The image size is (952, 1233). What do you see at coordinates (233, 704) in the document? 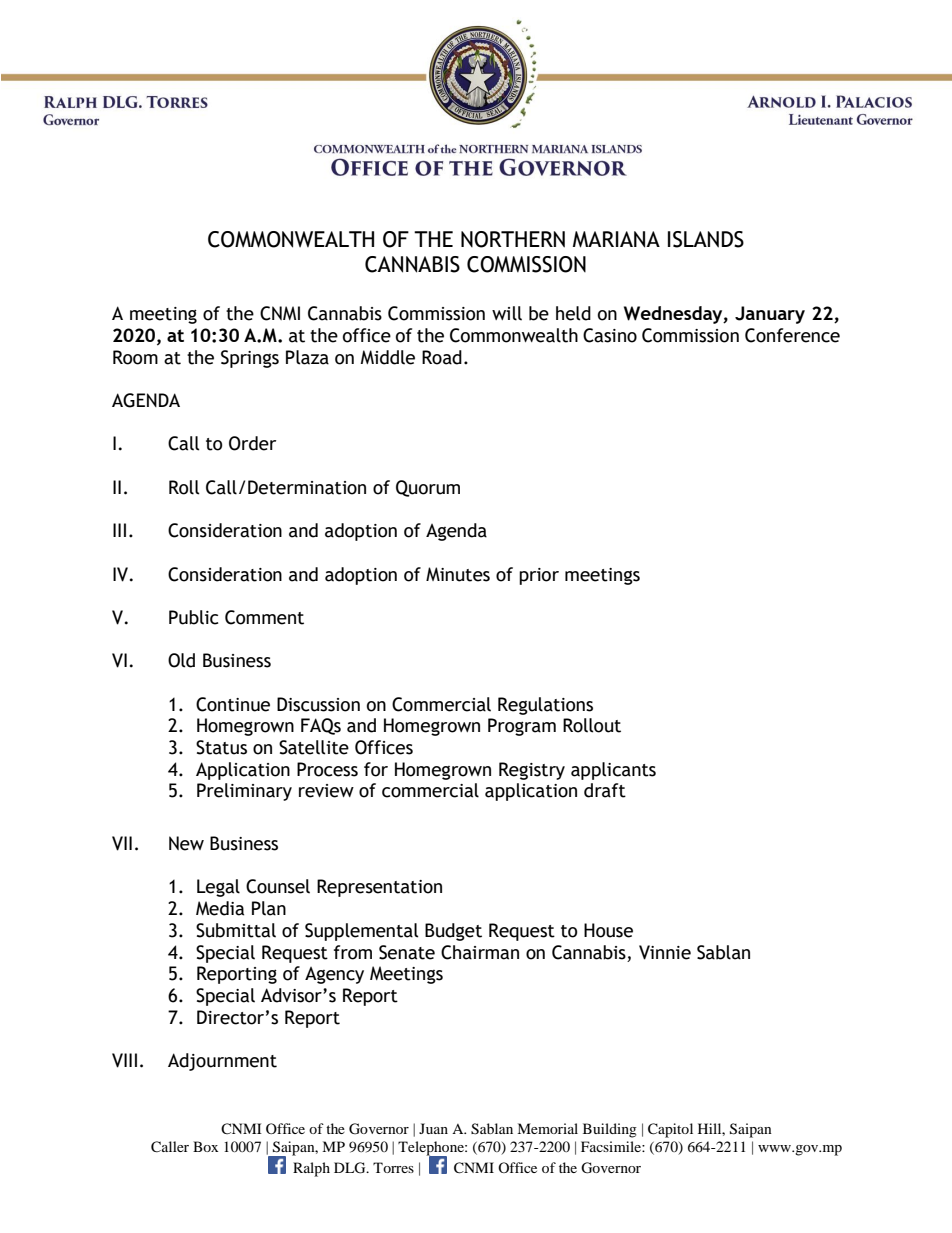
I see `Continue` at bounding box center [233, 704].
